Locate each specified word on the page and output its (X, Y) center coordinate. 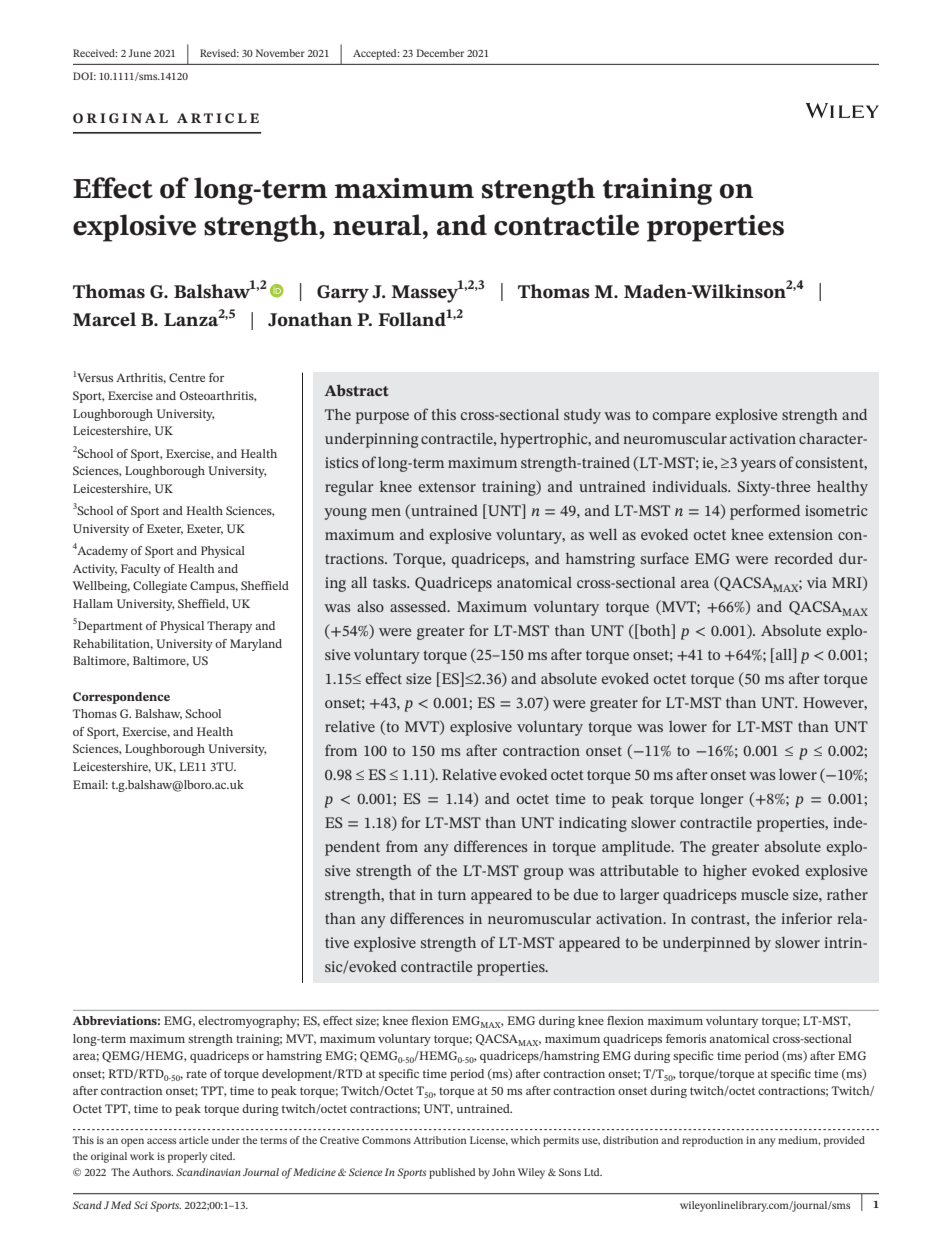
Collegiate (160, 587)
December (440, 53)
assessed (419, 606)
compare (682, 418)
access (161, 1141)
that (402, 894)
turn (452, 895)
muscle (764, 894)
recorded (803, 558)
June (139, 53)
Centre (187, 377)
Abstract (356, 390)
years (758, 466)
